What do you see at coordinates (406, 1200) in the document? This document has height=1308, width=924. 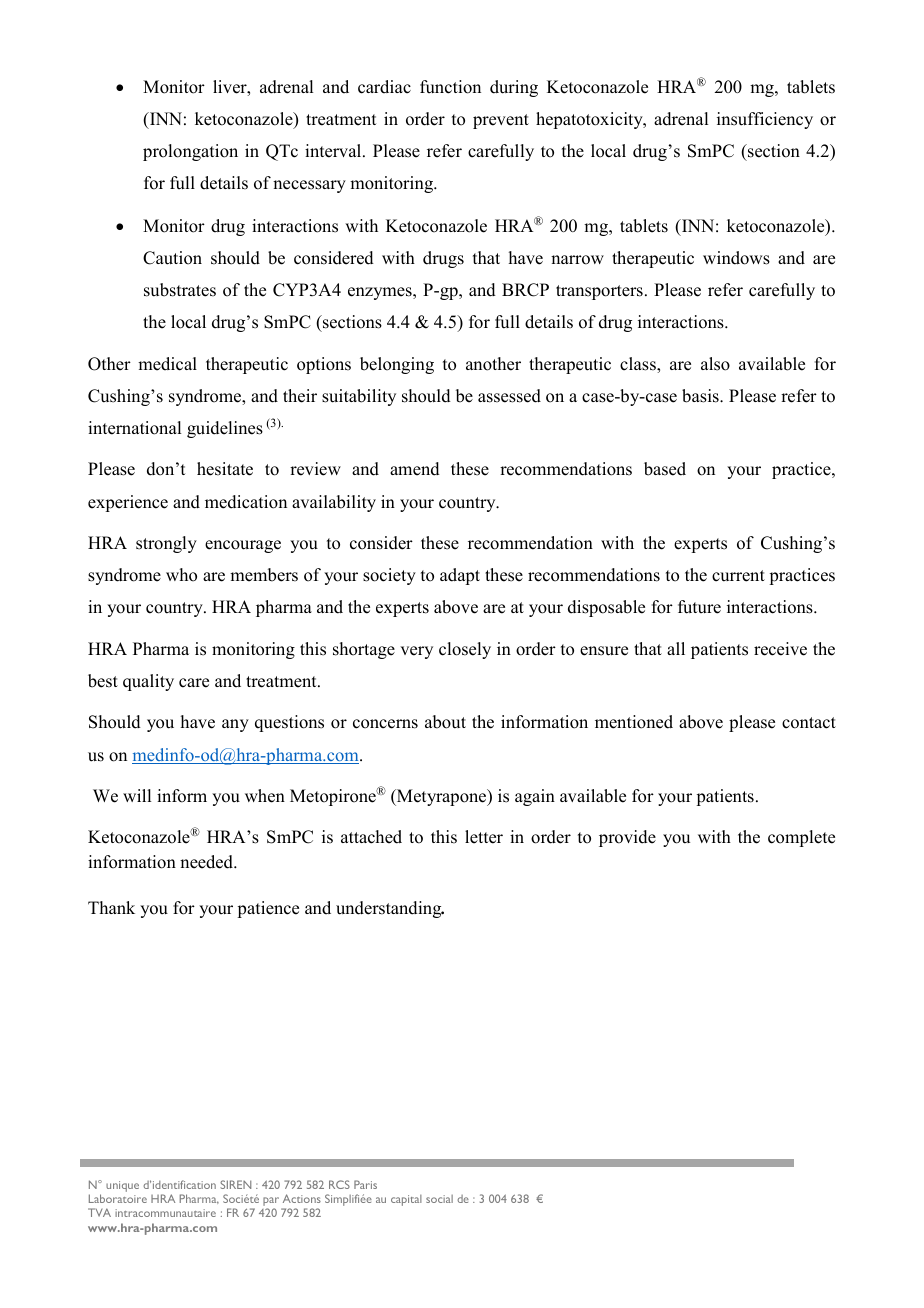 I see `capital` at bounding box center [406, 1200].
